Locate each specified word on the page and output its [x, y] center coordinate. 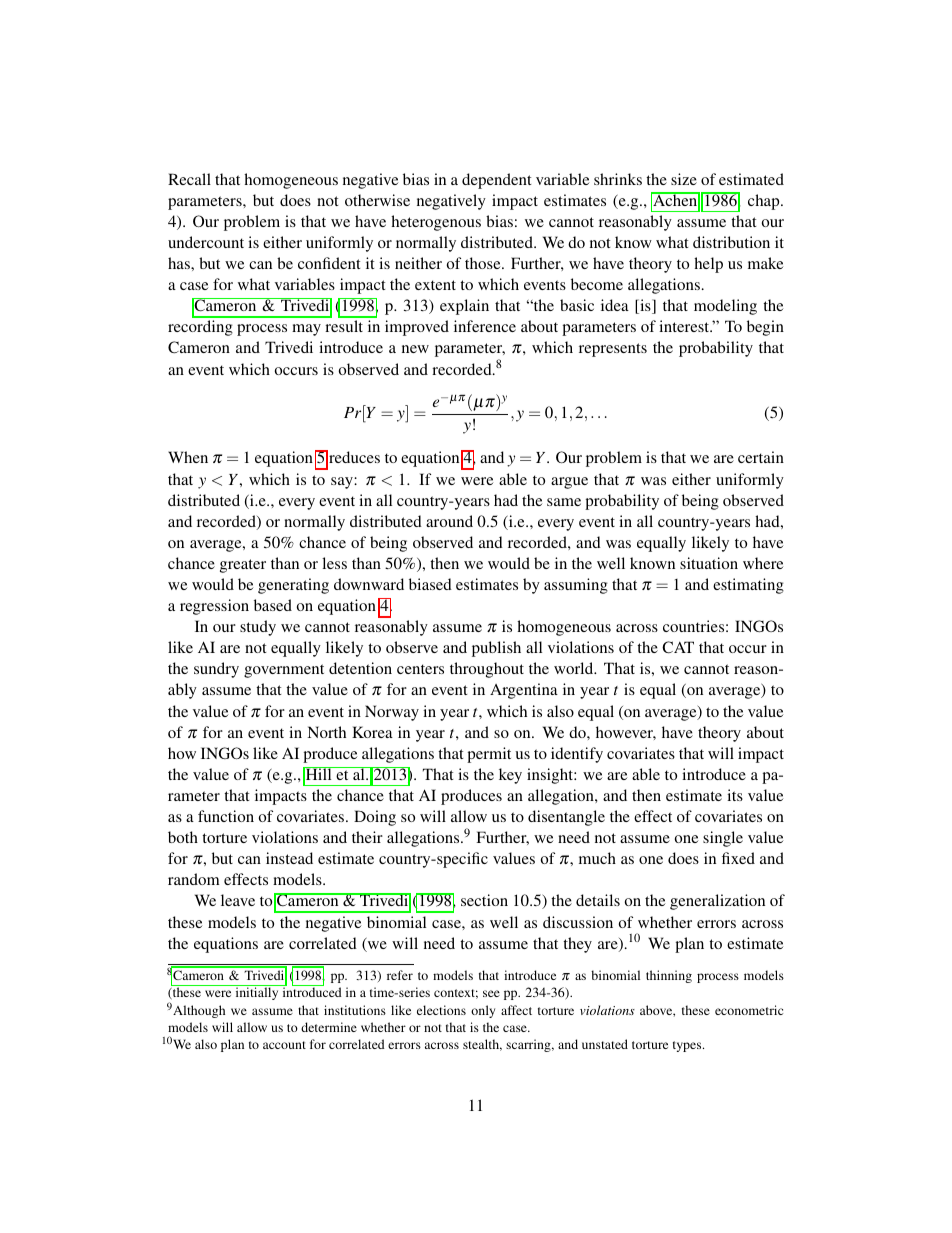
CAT [678, 647]
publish [496, 649]
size [684, 179]
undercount [206, 242]
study [258, 628]
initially [257, 993]
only [483, 1011]
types [688, 1046]
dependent [497, 181]
